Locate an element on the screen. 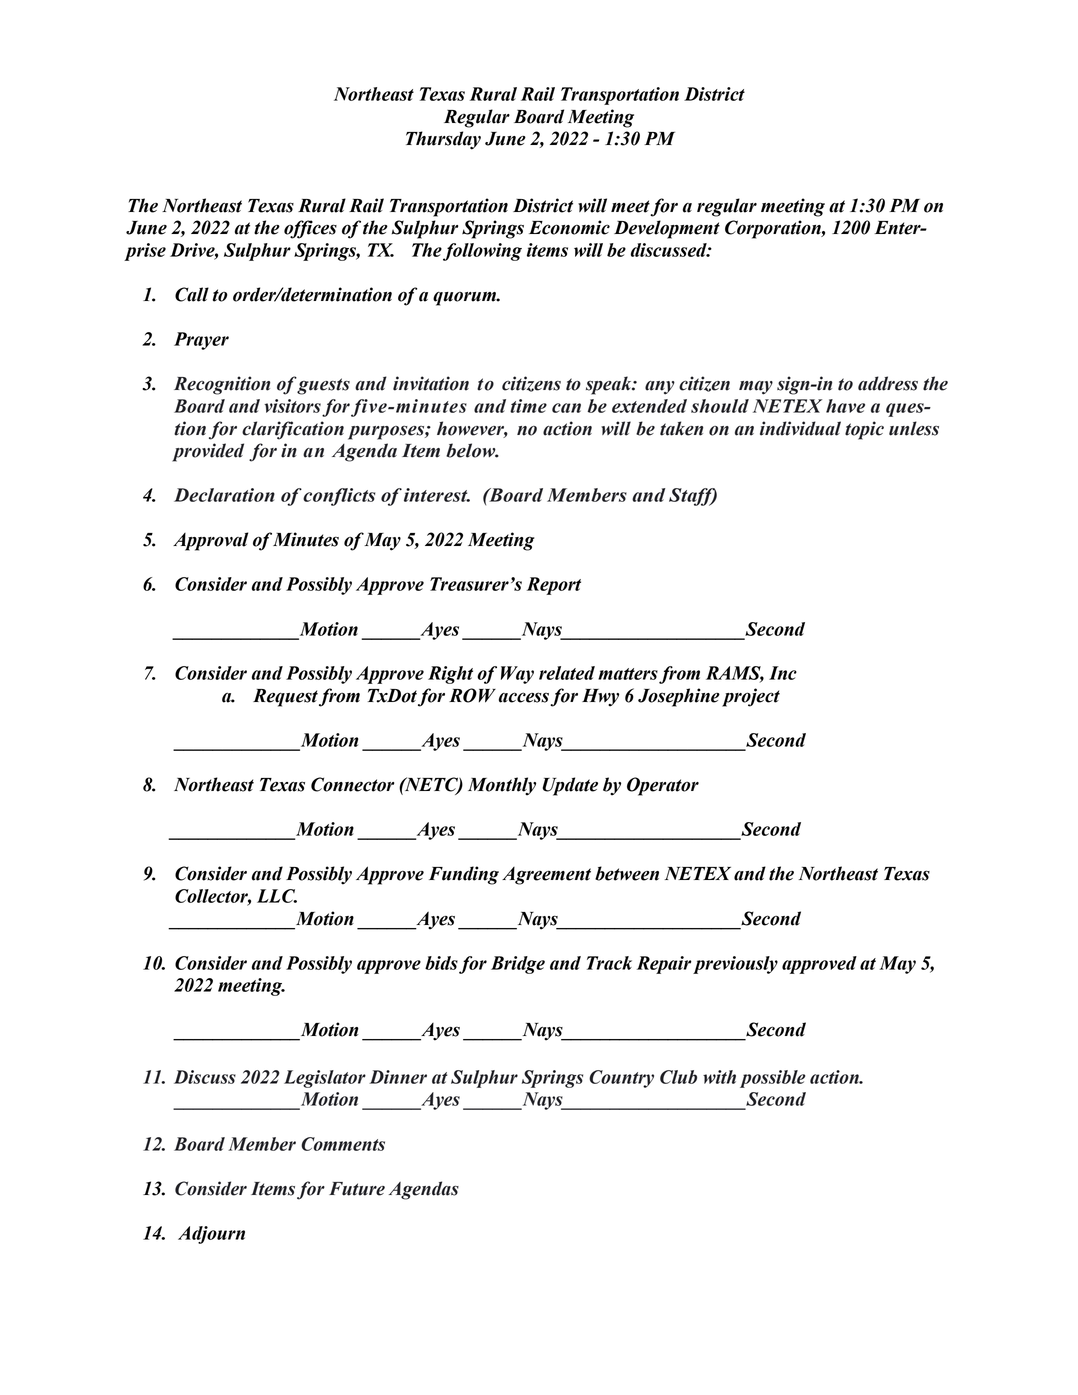 This screenshot has height=1395, width=1078. offices is located at coordinates (310, 229).
